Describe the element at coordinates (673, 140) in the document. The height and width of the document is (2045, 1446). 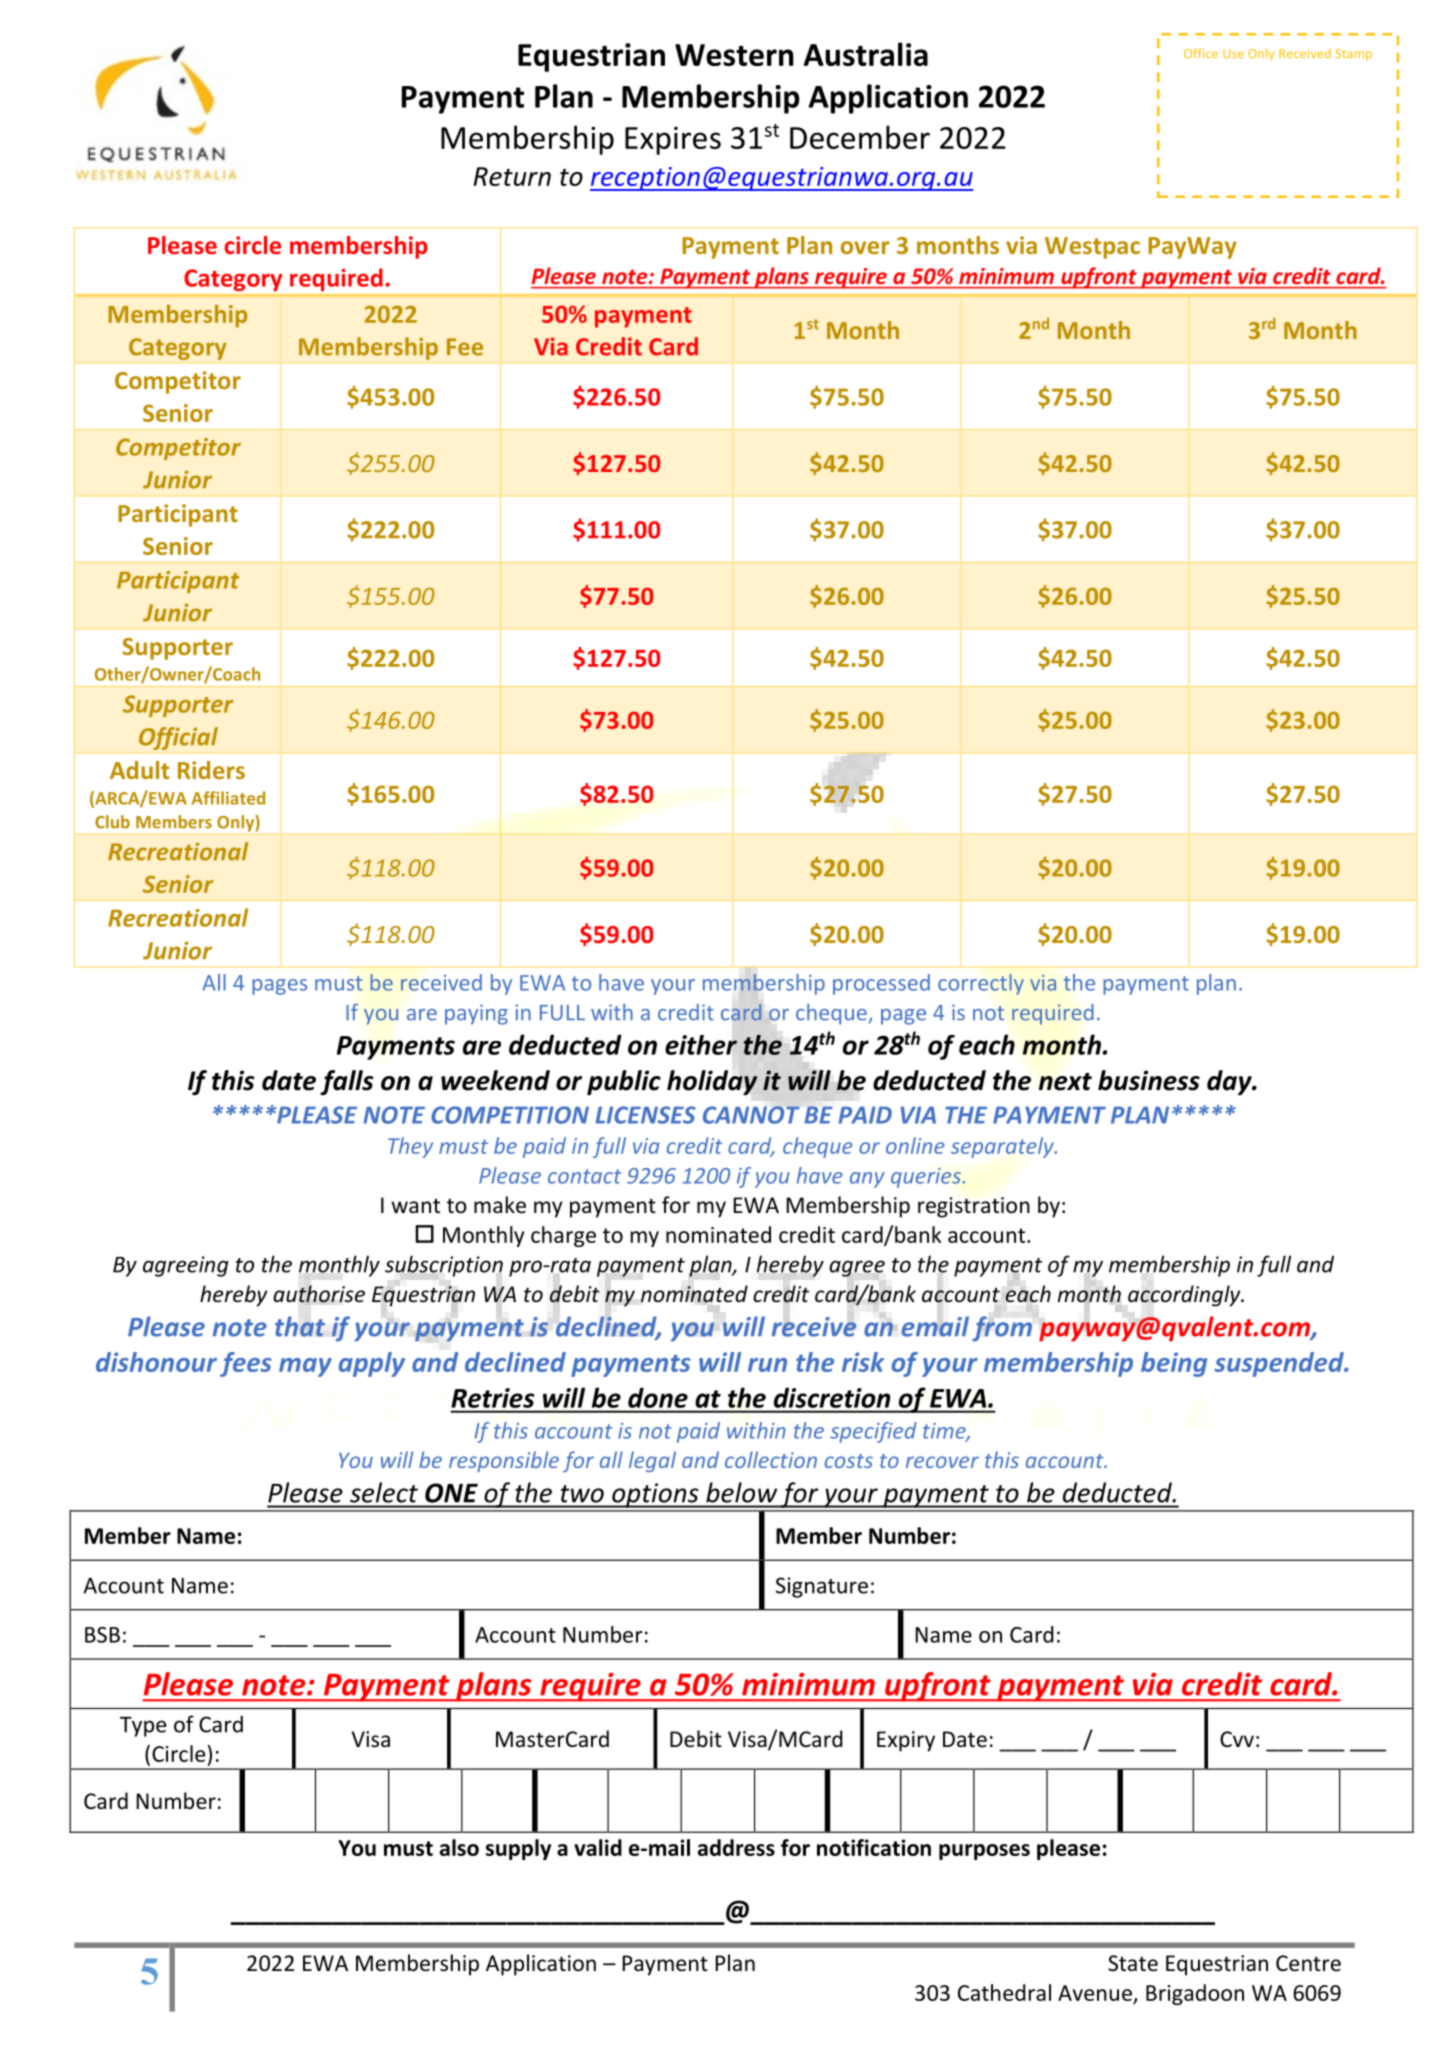
I see `Expires` at that location.
